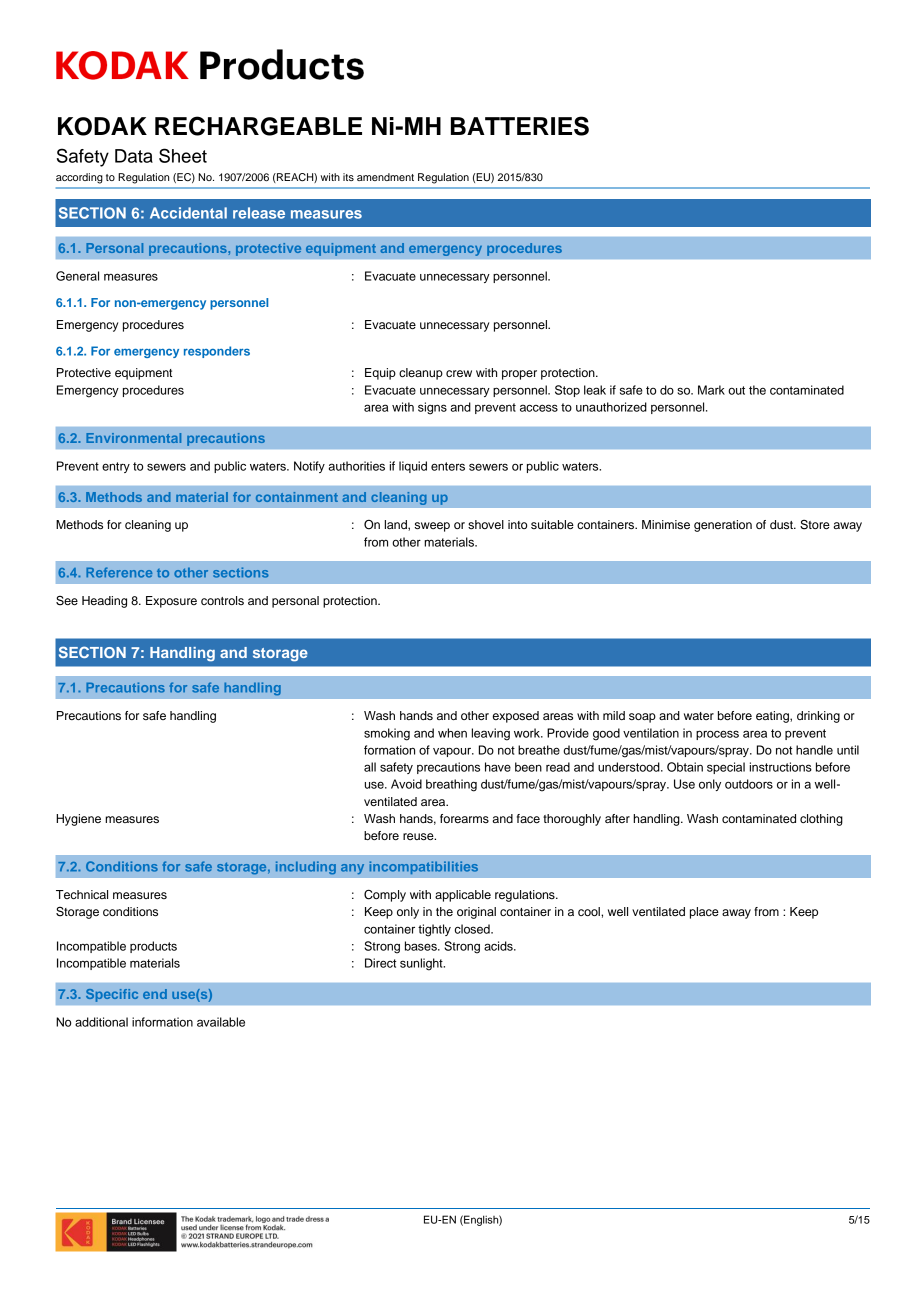 Image resolution: width=924 pixels, height=1308 pixels. I want to click on when, so click(452, 733).
